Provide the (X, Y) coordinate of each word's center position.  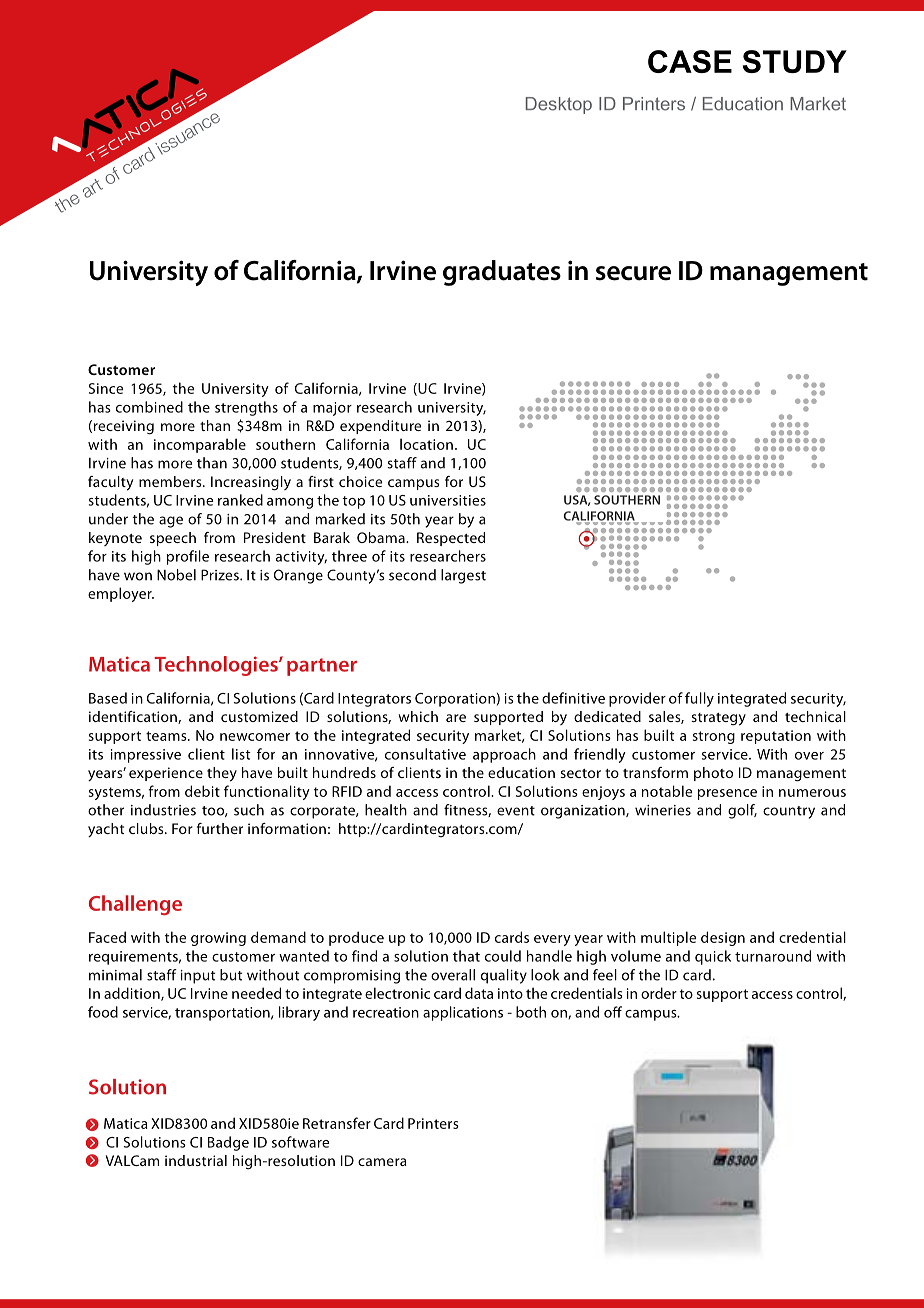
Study (794, 61)
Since (106, 388)
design (723, 938)
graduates (502, 273)
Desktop (559, 105)
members (171, 481)
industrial (196, 1160)
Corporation (455, 700)
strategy (718, 719)
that (466, 956)
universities (448, 500)
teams (167, 736)
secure (633, 273)
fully (699, 699)
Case (690, 61)
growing (218, 939)
